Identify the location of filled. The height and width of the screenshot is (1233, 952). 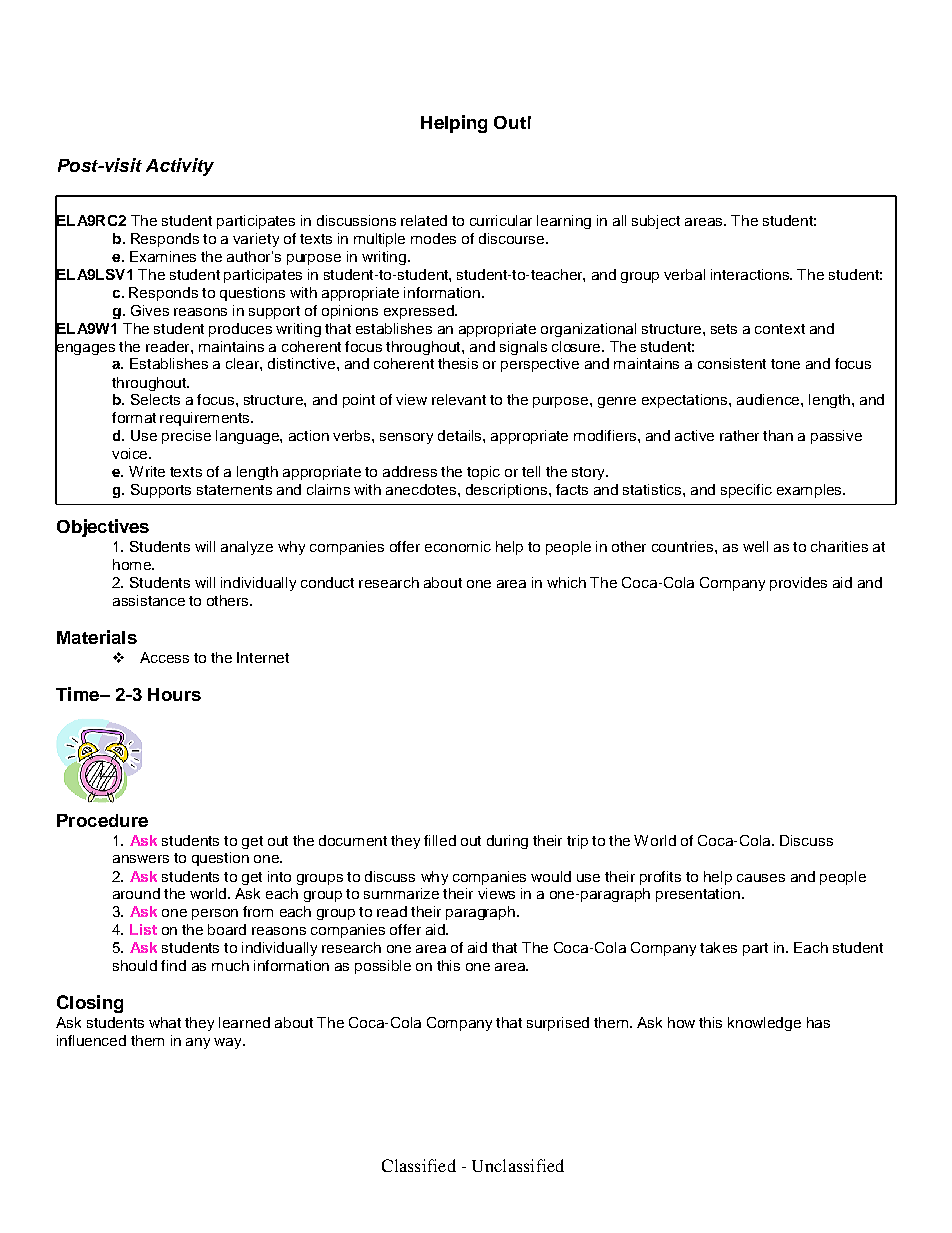
(440, 840).
